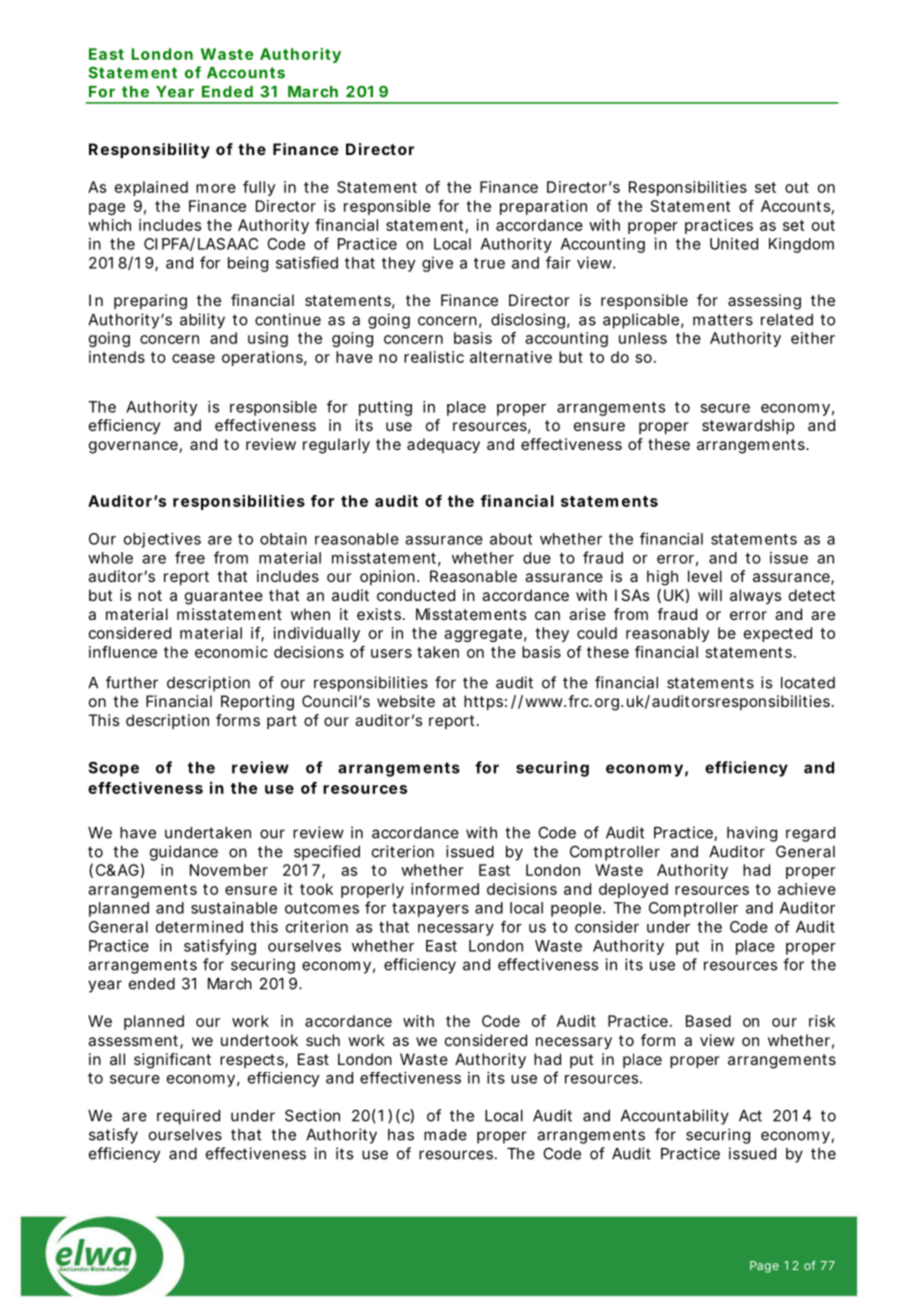 This screenshot has width=924, height=1308. Describe the element at coordinates (184, 853) in the screenshot. I see `guidance` at that location.
